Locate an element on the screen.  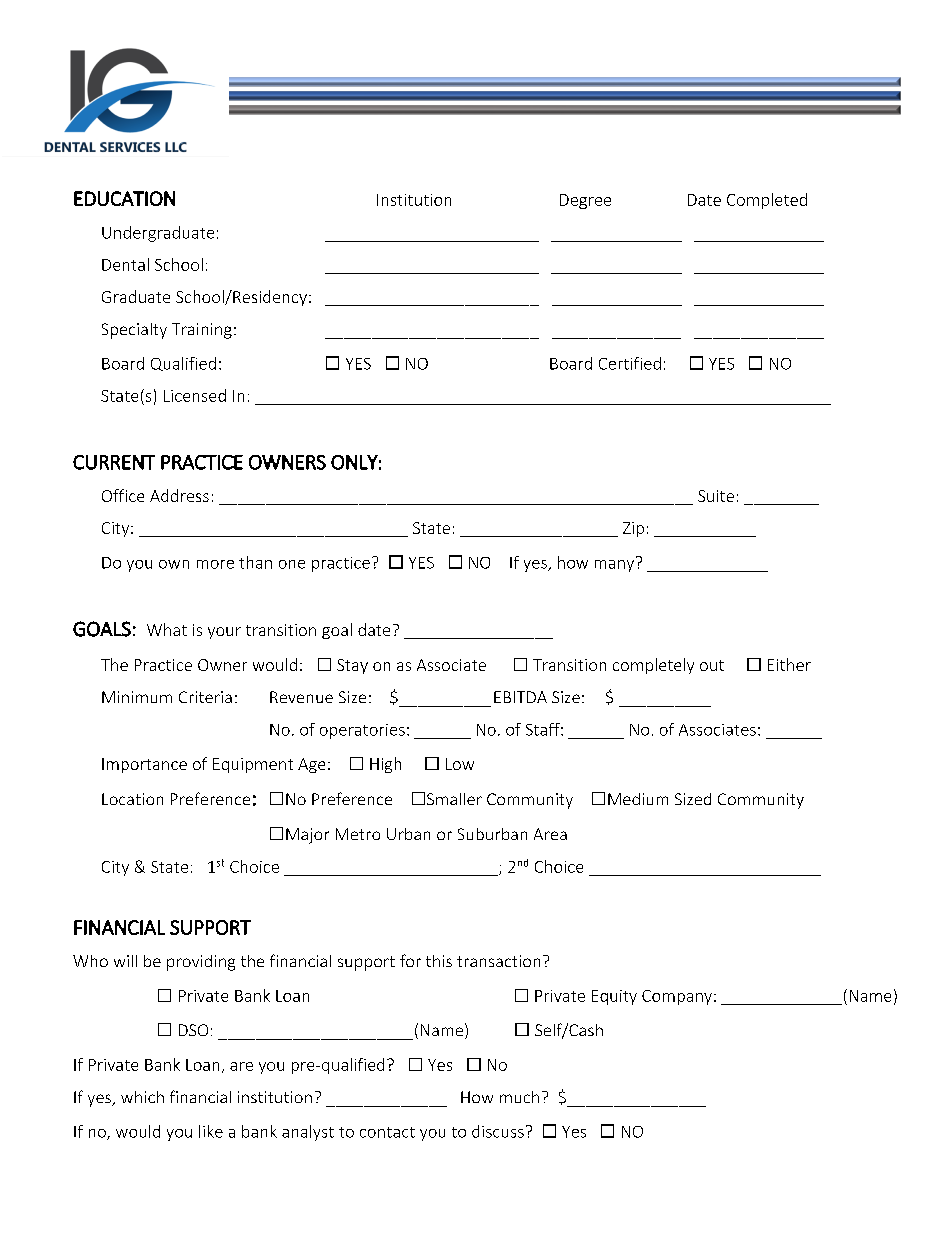
Medium is located at coordinates (638, 799).
